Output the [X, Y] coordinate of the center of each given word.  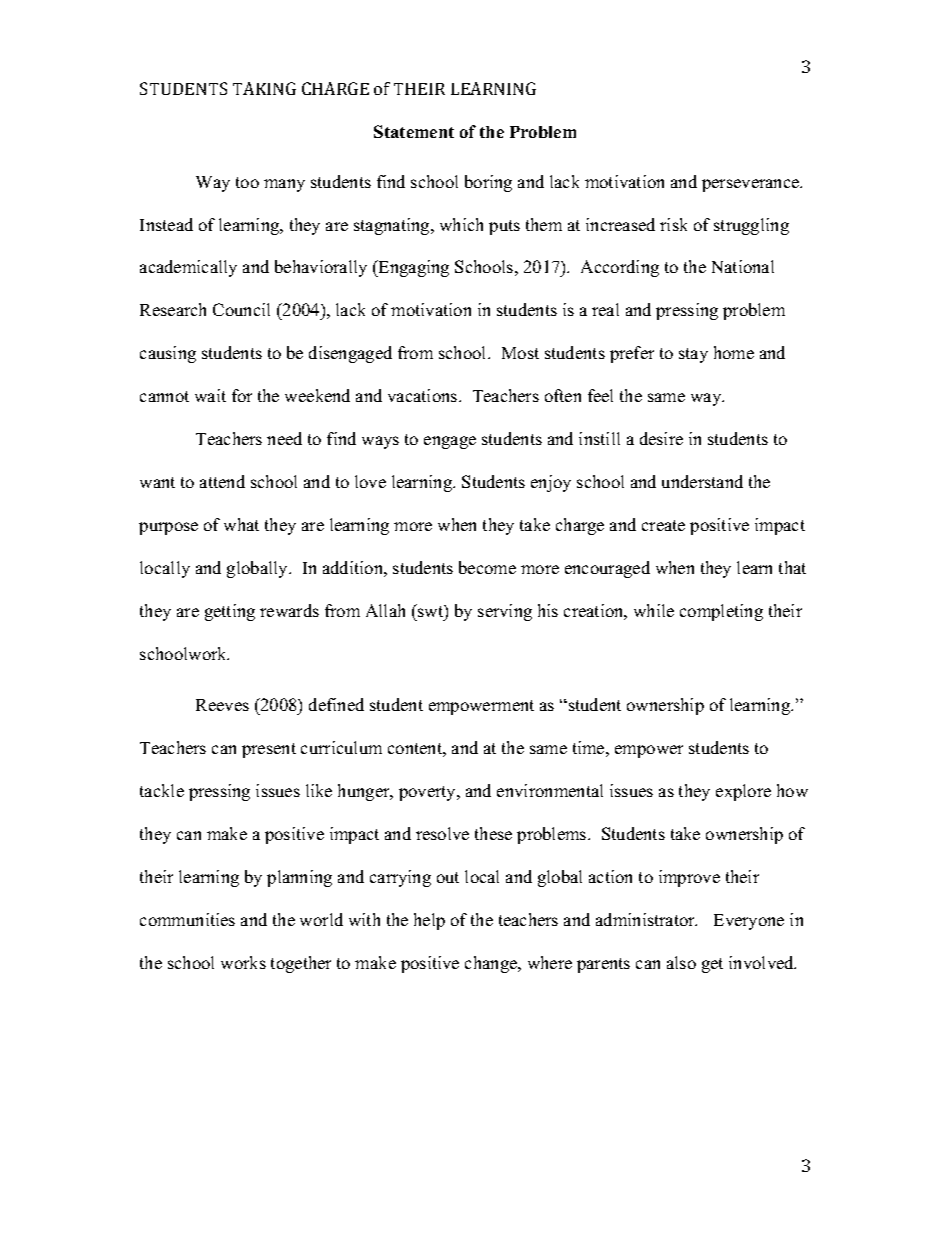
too [247, 182]
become [487, 567]
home [734, 352]
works [243, 962]
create [663, 525]
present [269, 750]
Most [520, 353]
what [241, 524]
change [492, 964]
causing [168, 354]
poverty [428, 793]
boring [488, 183]
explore [743, 792]
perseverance [752, 185]
